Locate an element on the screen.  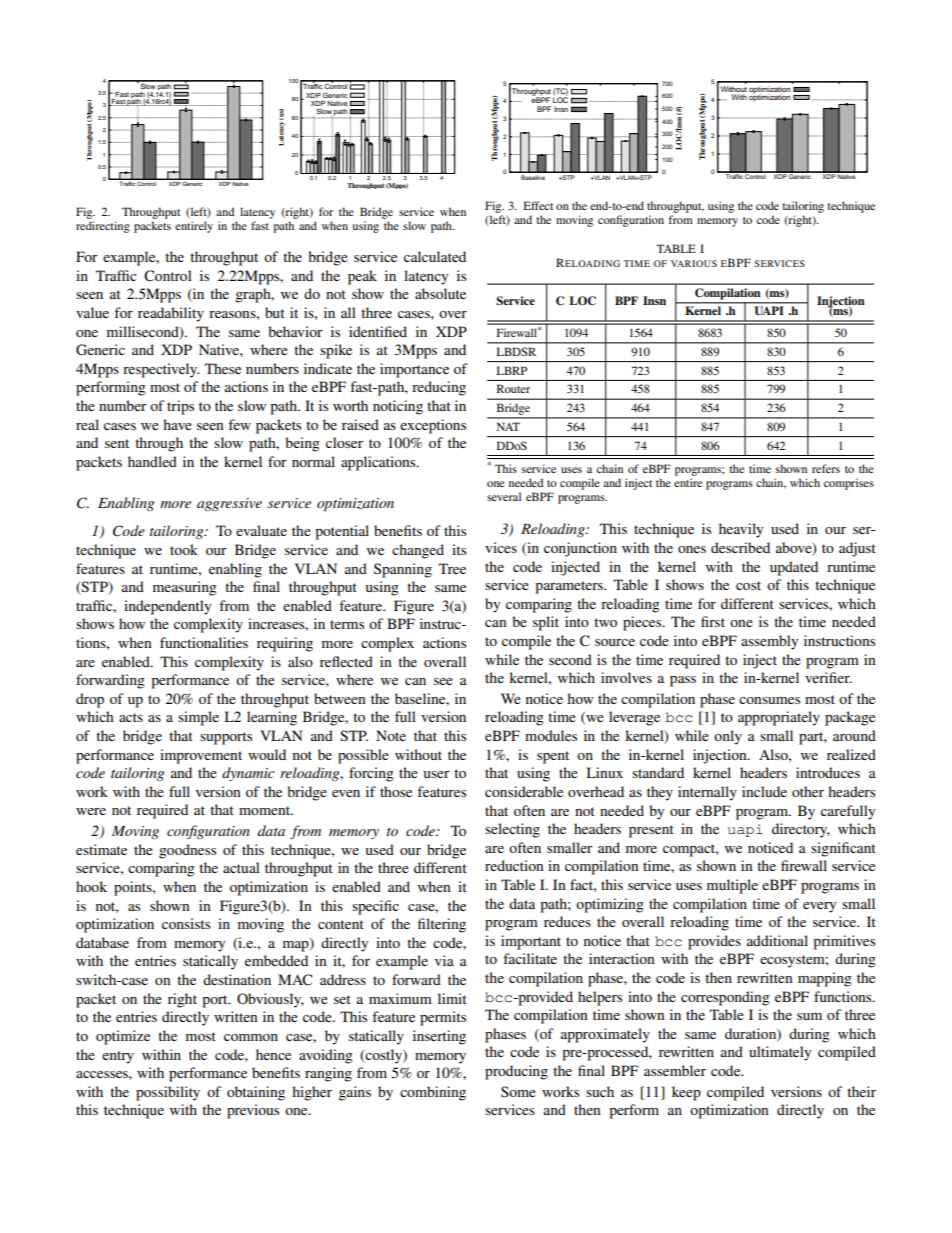
considerable is located at coordinates (524, 791).
